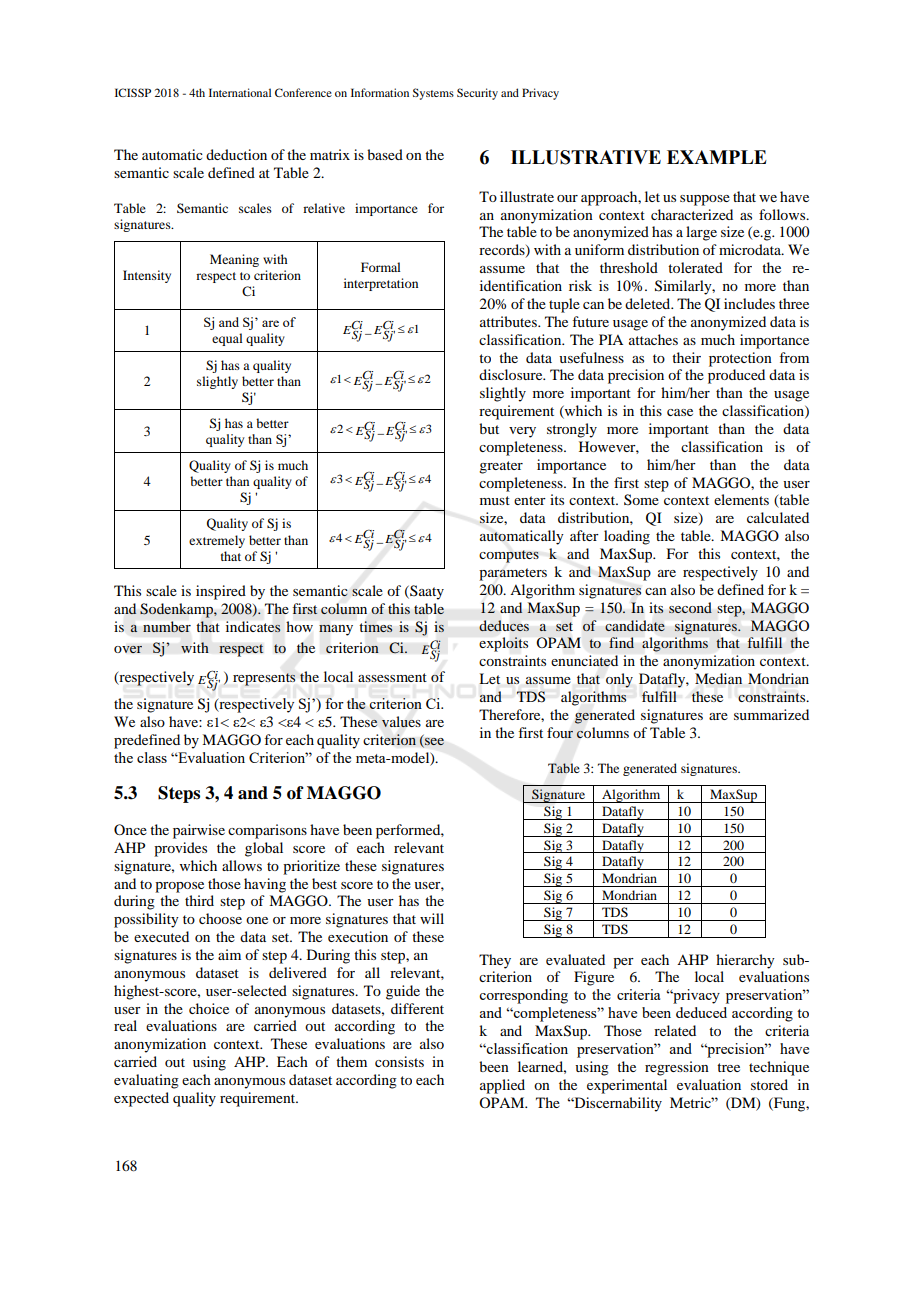 This screenshot has width=924, height=1308. Describe the element at coordinates (741, 499) in the screenshot. I see `elements` at that location.
